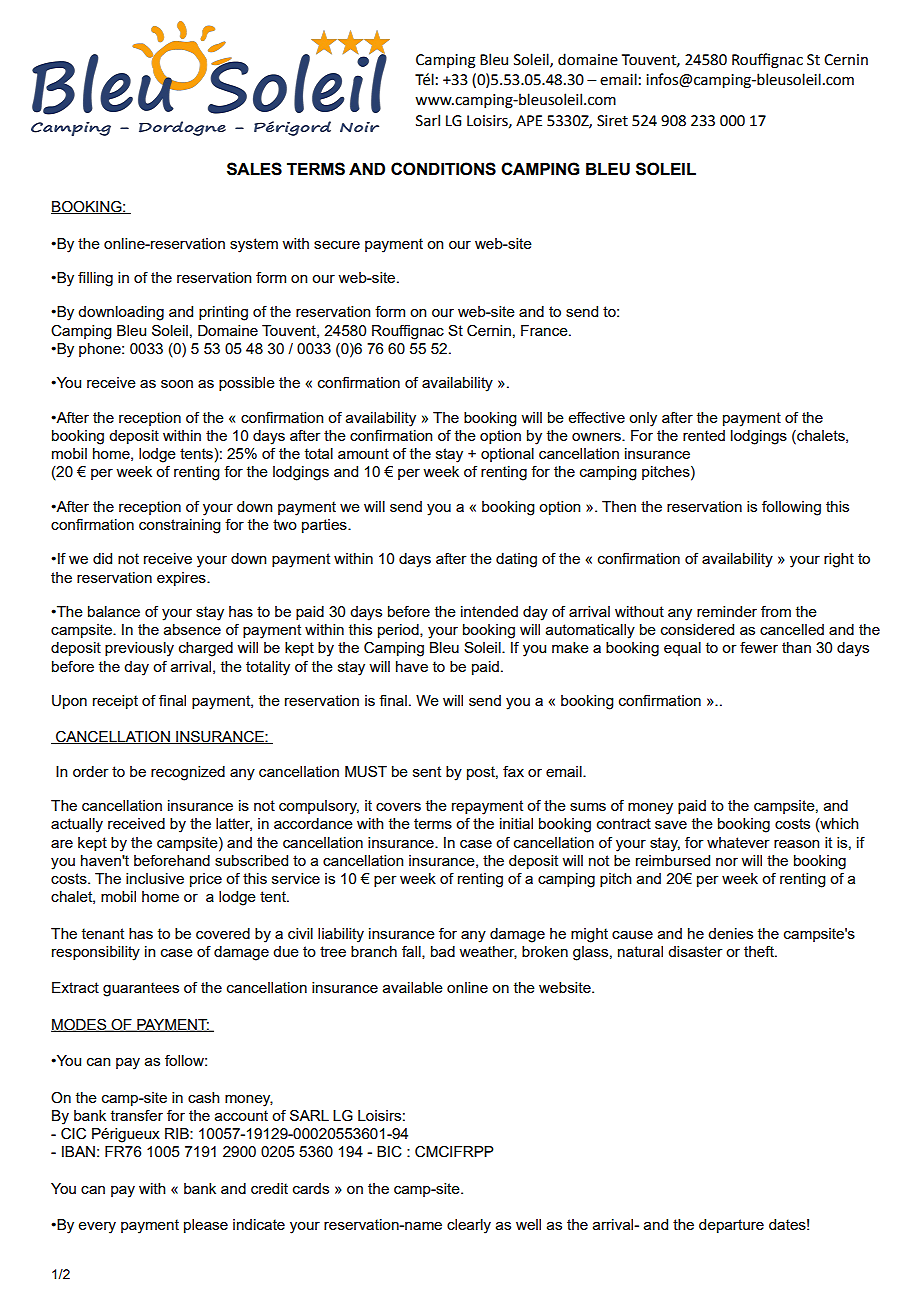 This document has width=911, height=1316. I want to click on amount, so click(363, 453).
